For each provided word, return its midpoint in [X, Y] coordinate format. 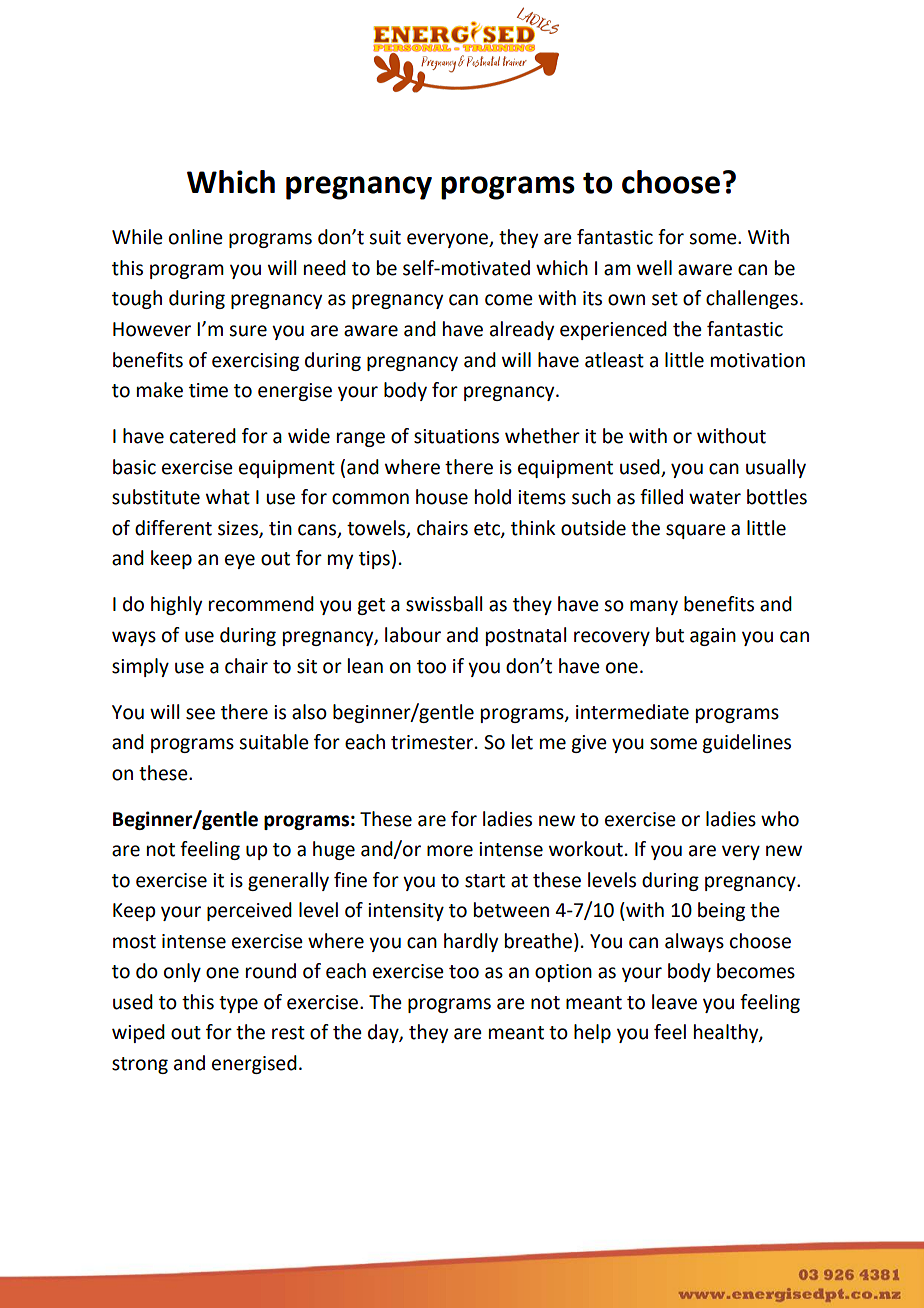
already [522, 330]
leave [674, 1002]
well [654, 268]
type [238, 1004]
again [713, 637]
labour [413, 635]
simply [140, 667]
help [592, 1033]
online [196, 237]
